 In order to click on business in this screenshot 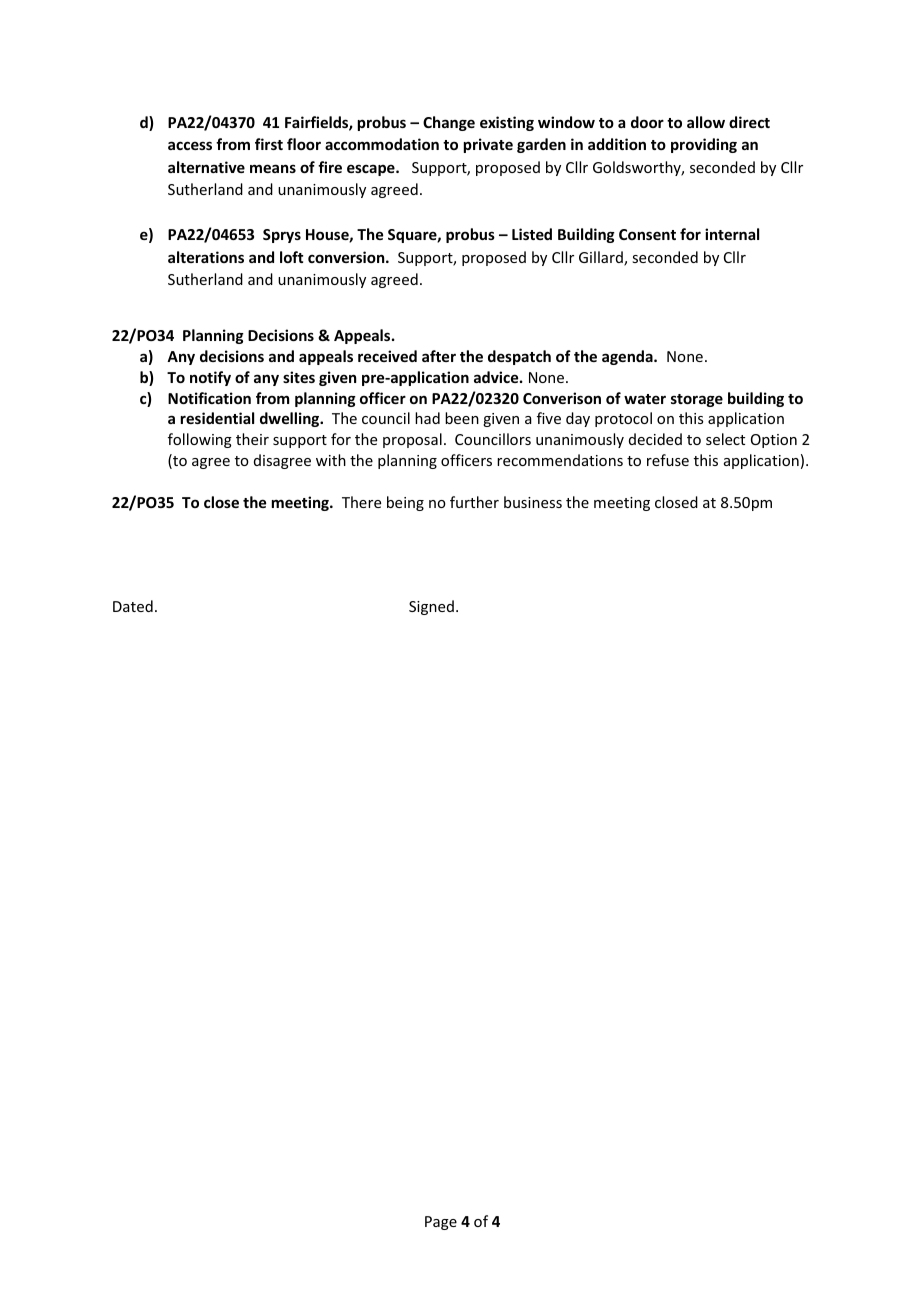, I will do `click(533, 502)`.
